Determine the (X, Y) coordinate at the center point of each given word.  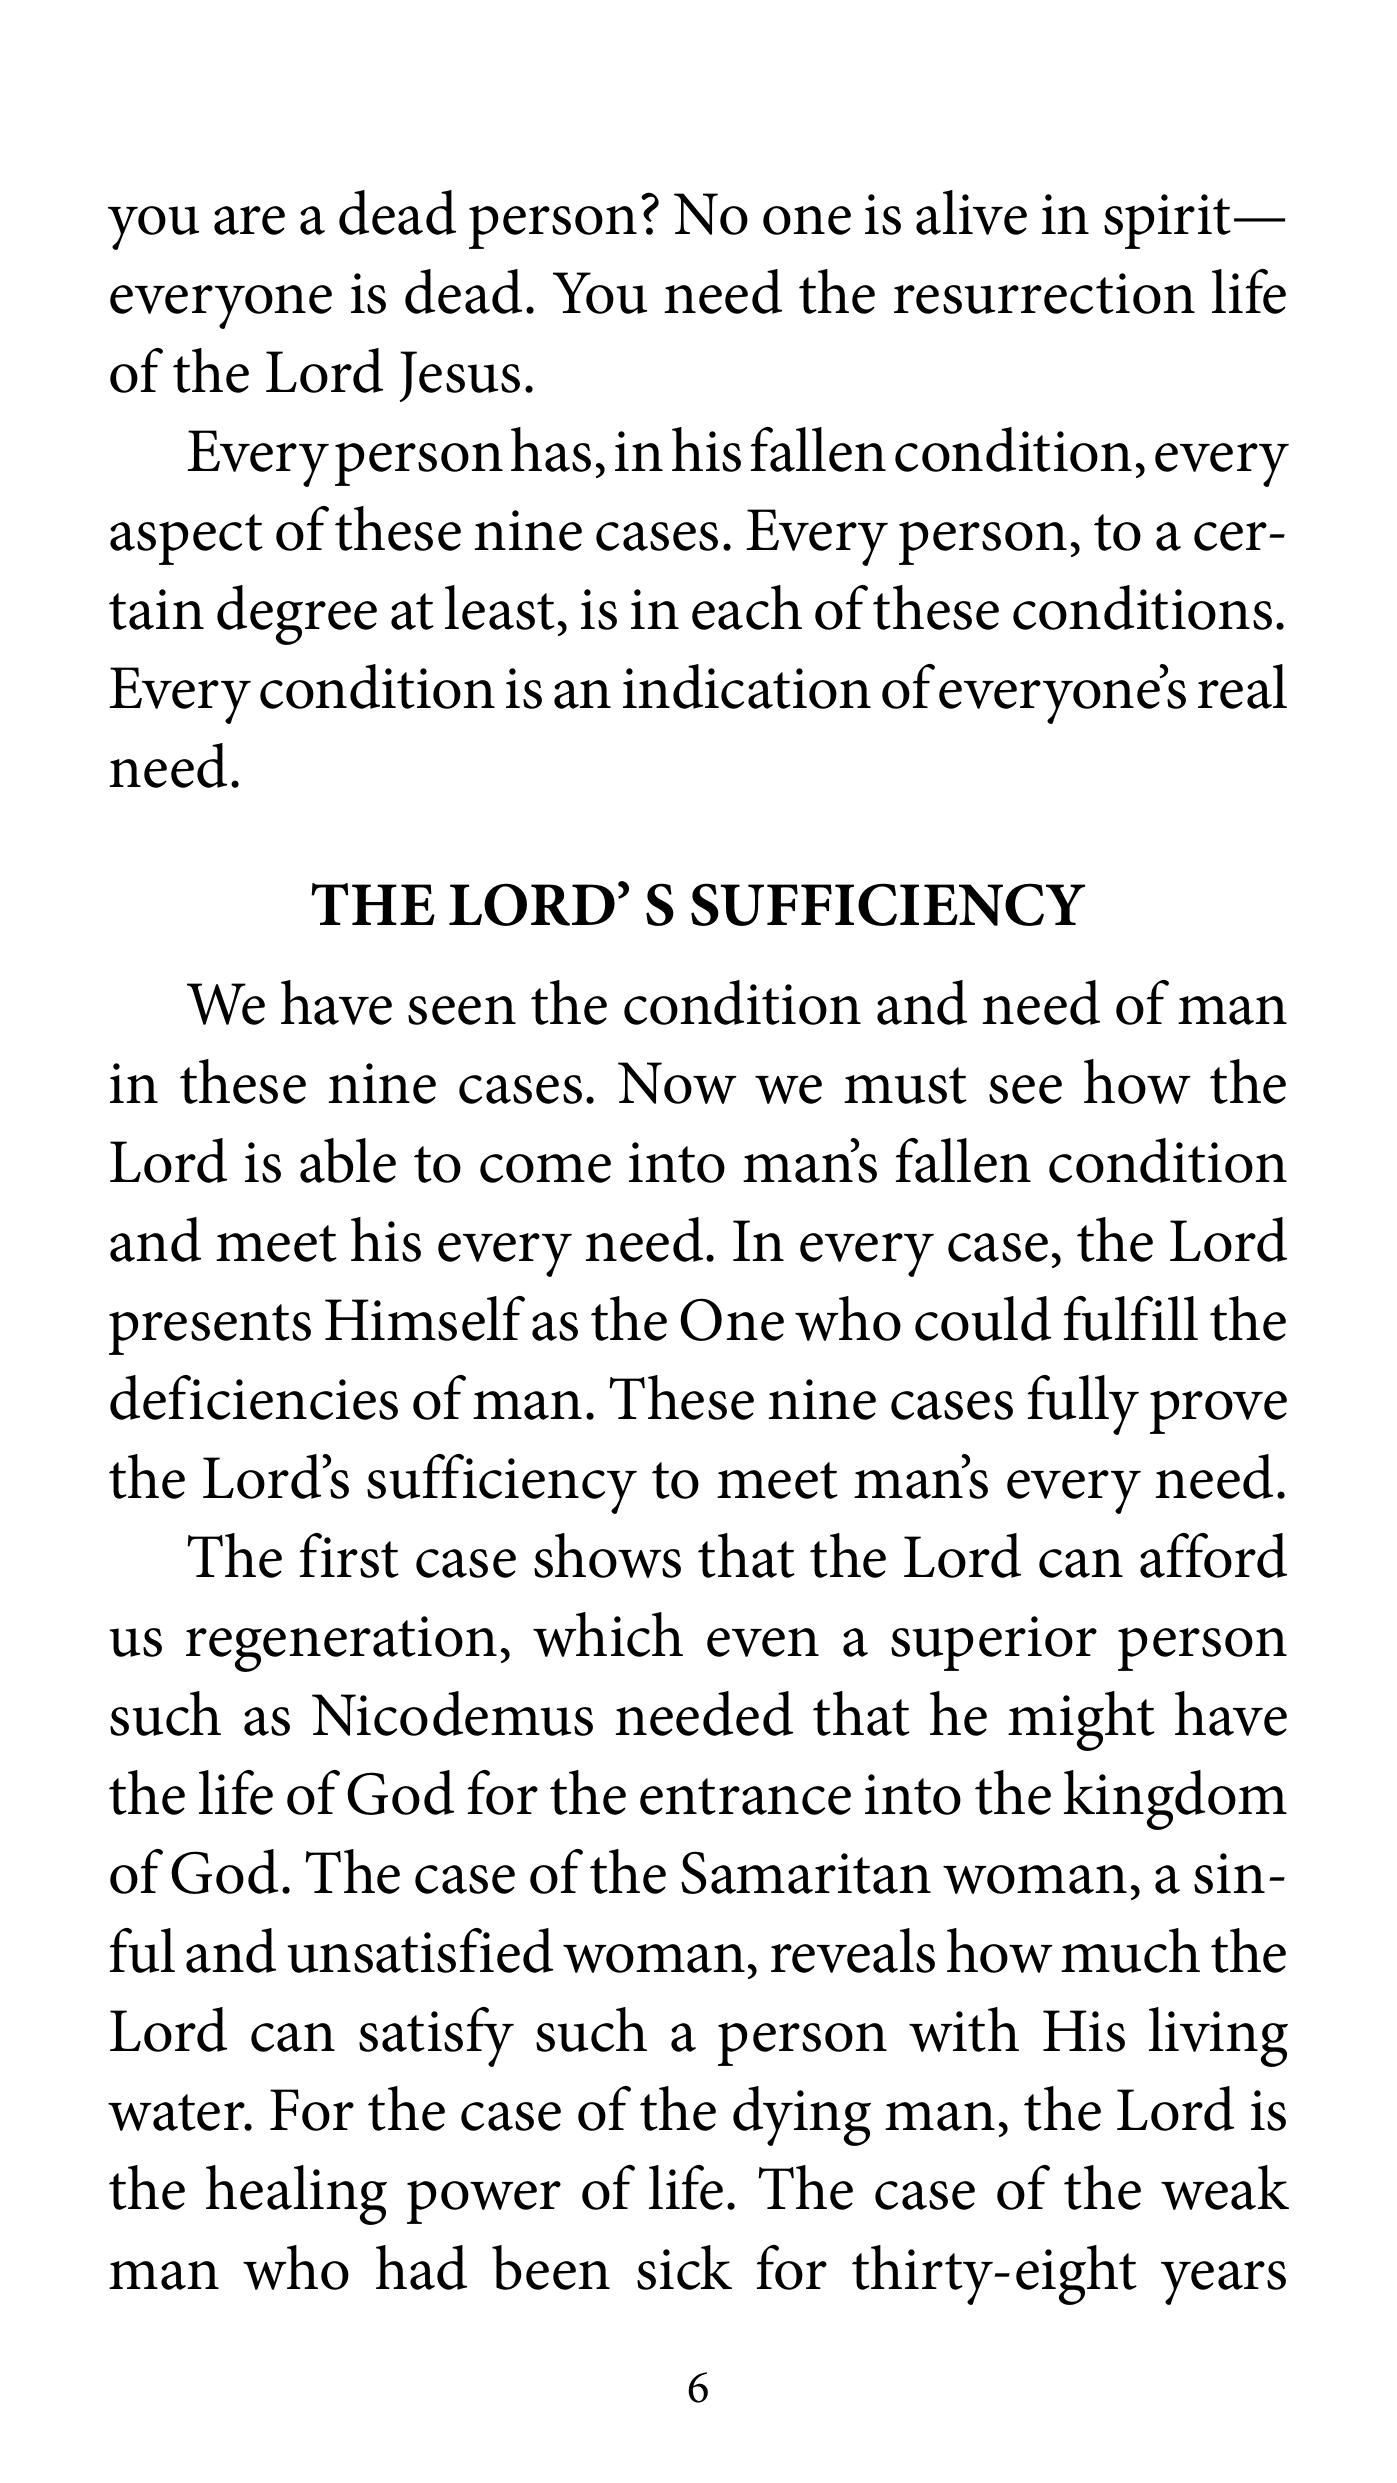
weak (1225, 2187)
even (763, 1642)
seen (462, 1010)
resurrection (1044, 293)
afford (1213, 1555)
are (249, 220)
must (905, 1085)
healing (296, 2195)
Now (677, 1083)
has (551, 449)
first (349, 1555)
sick (684, 2267)
